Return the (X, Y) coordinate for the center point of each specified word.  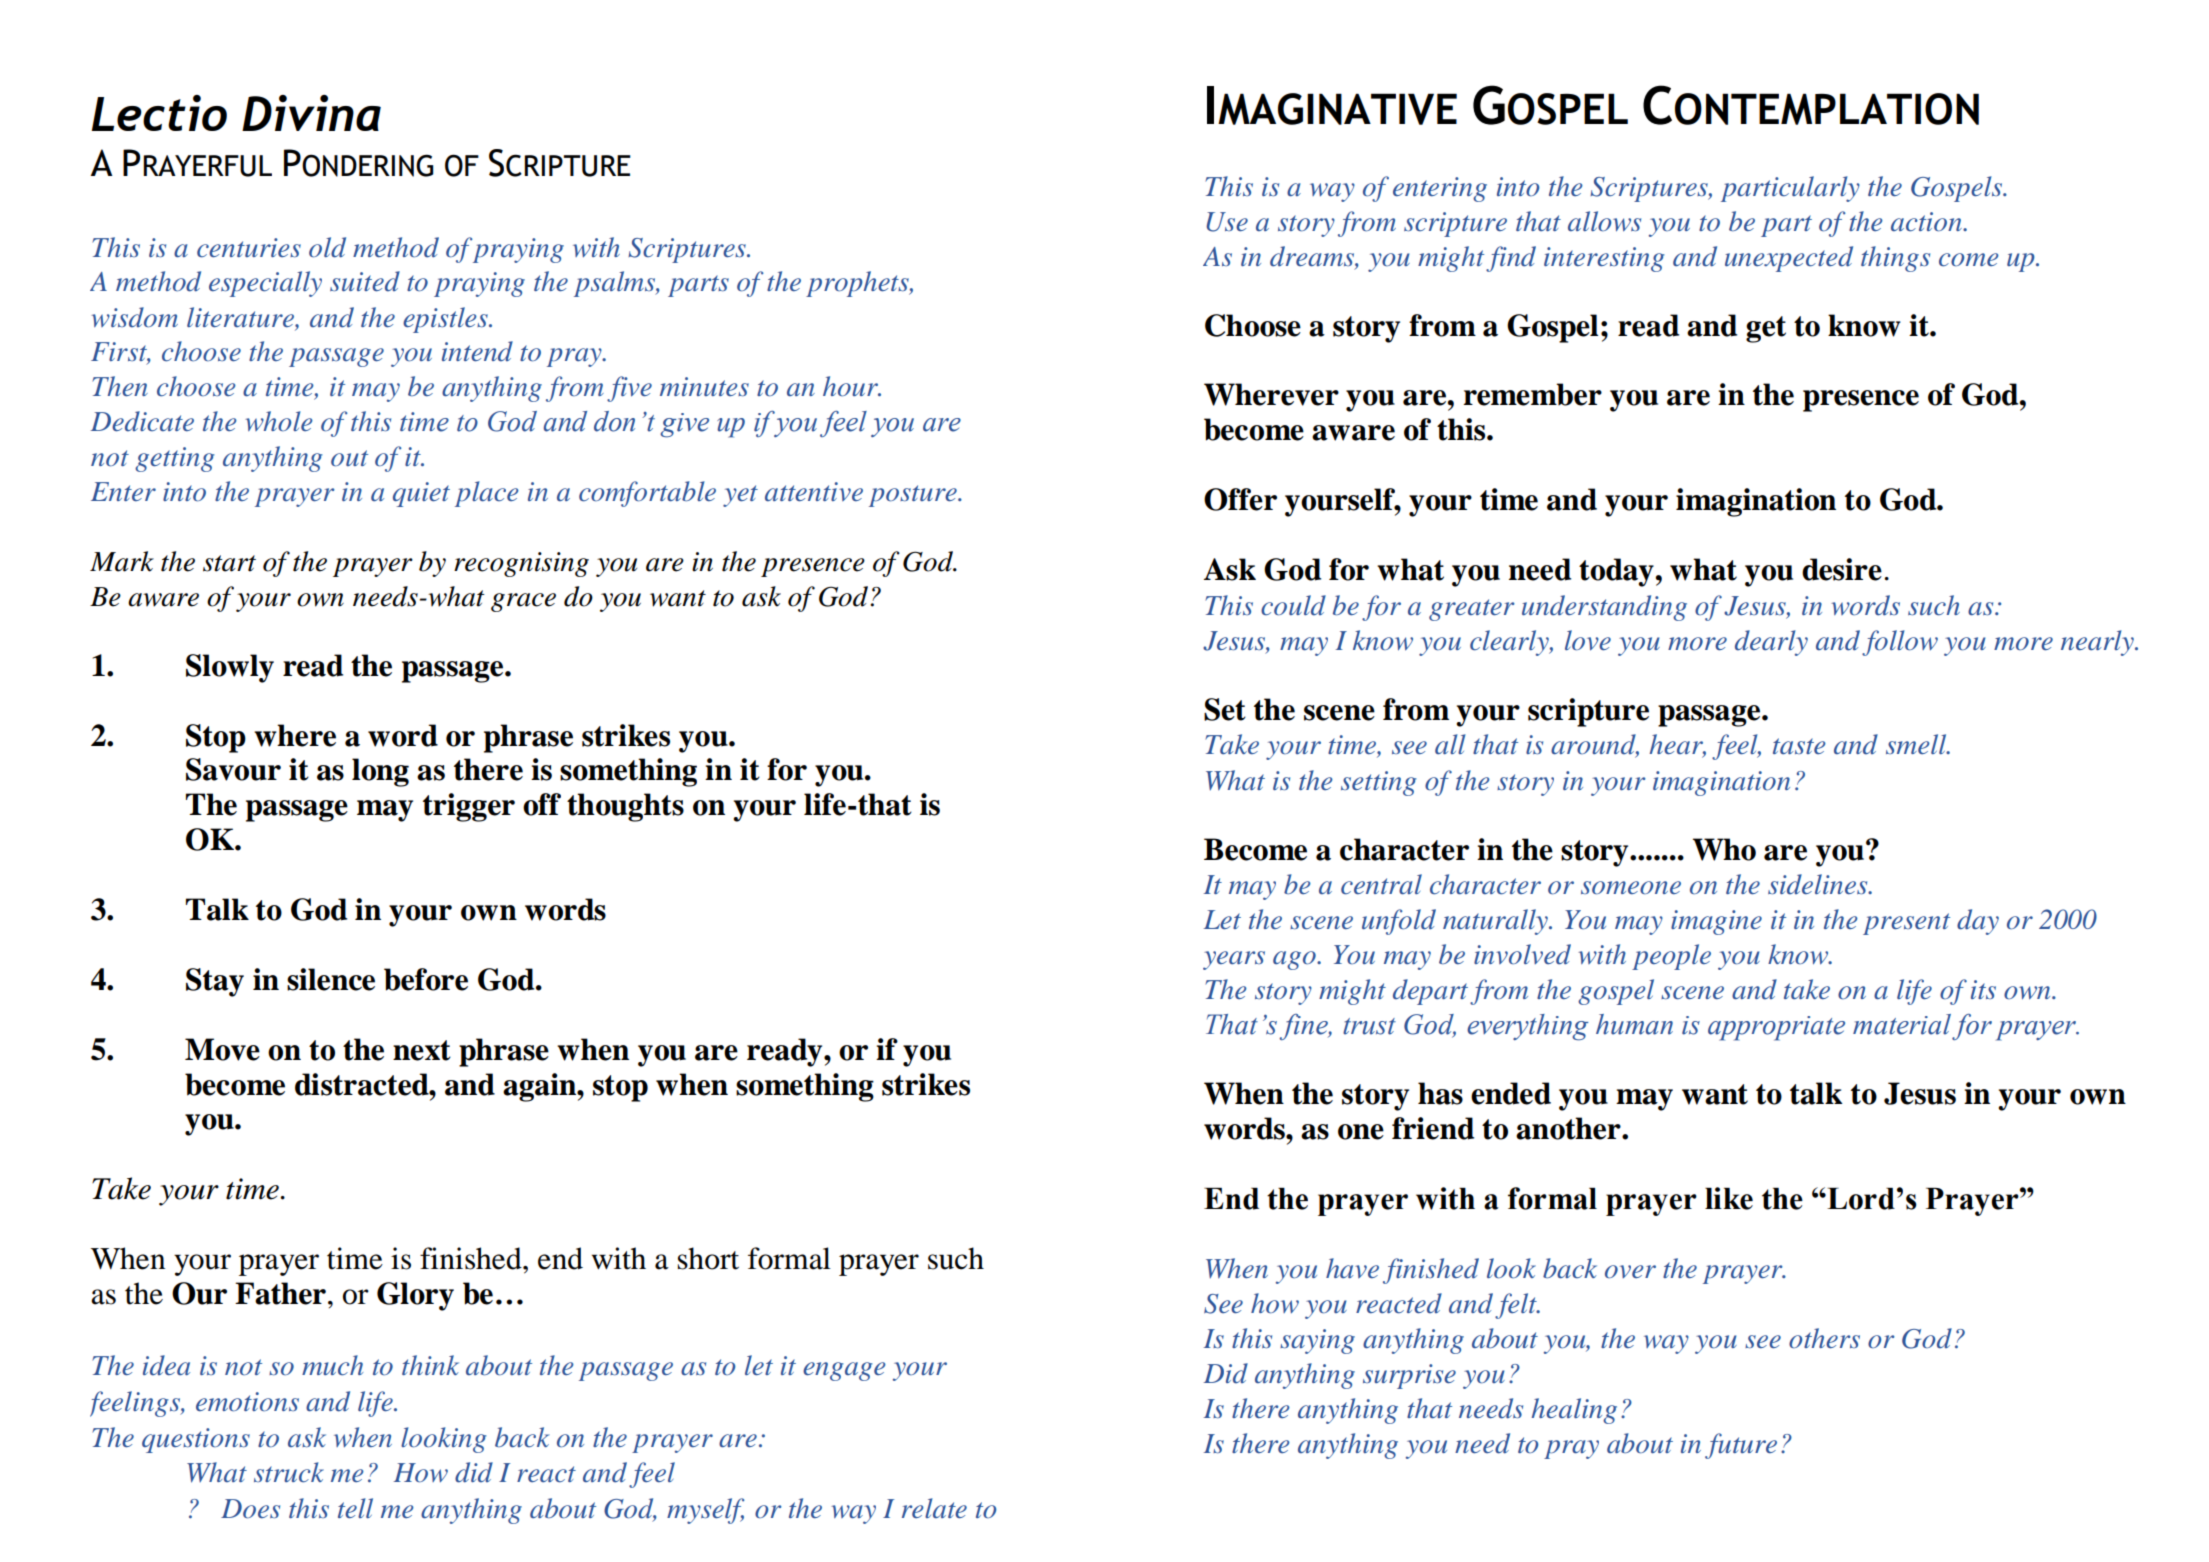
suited (365, 281)
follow (1900, 643)
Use (1227, 222)
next (422, 1050)
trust (1369, 1026)
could (1293, 605)
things (1895, 259)
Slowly (230, 668)
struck (289, 1472)
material (1902, 1024)
